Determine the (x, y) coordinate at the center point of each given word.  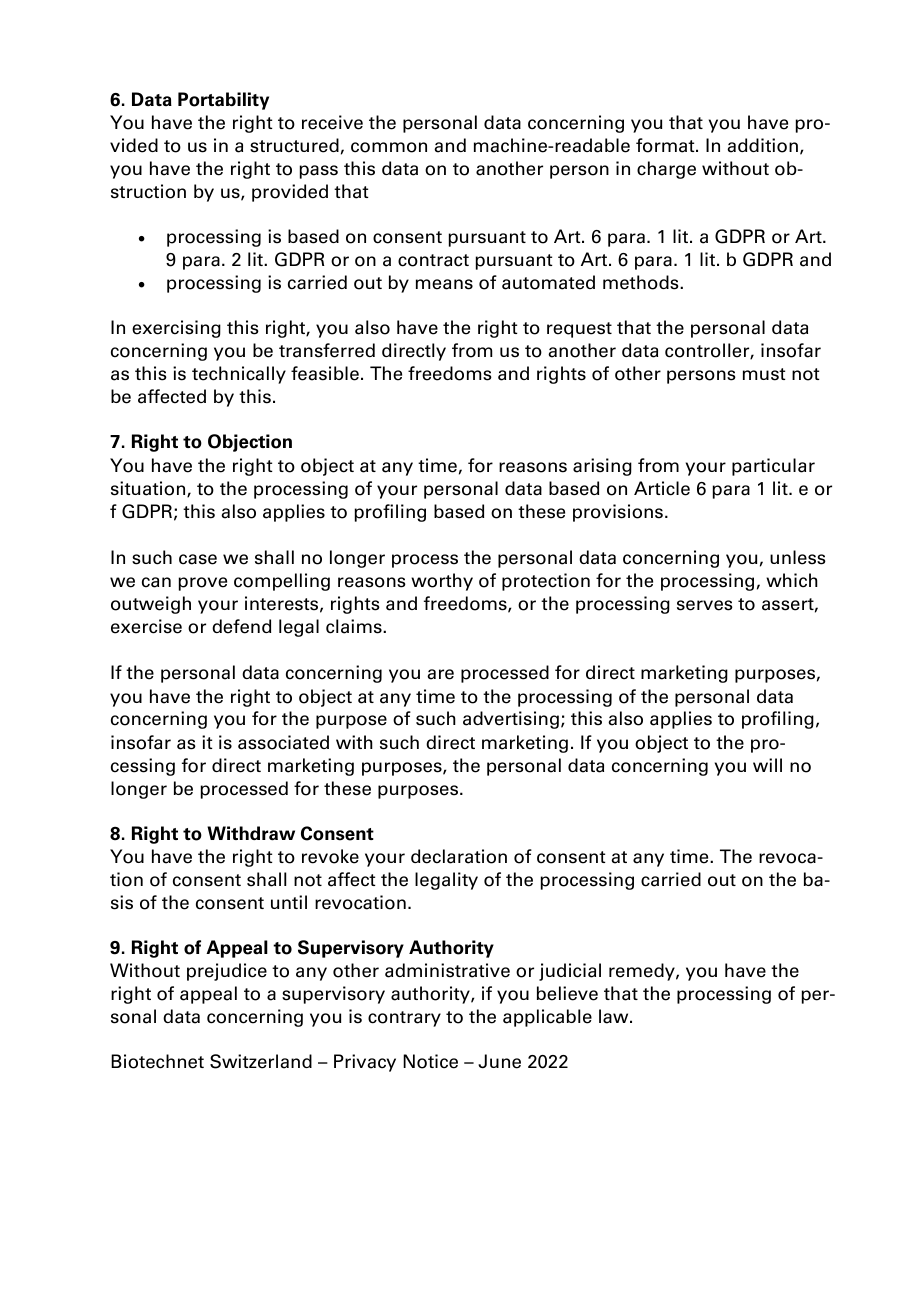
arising (602, 467)
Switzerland (261, 1061)
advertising (511, 720)
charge (666, 170)
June (499, 1061)
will (767, 765)
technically (239, 375)
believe (567, 993)
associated (283, 742)
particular (773, 467)
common (389, 147)
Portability (223, 101)
